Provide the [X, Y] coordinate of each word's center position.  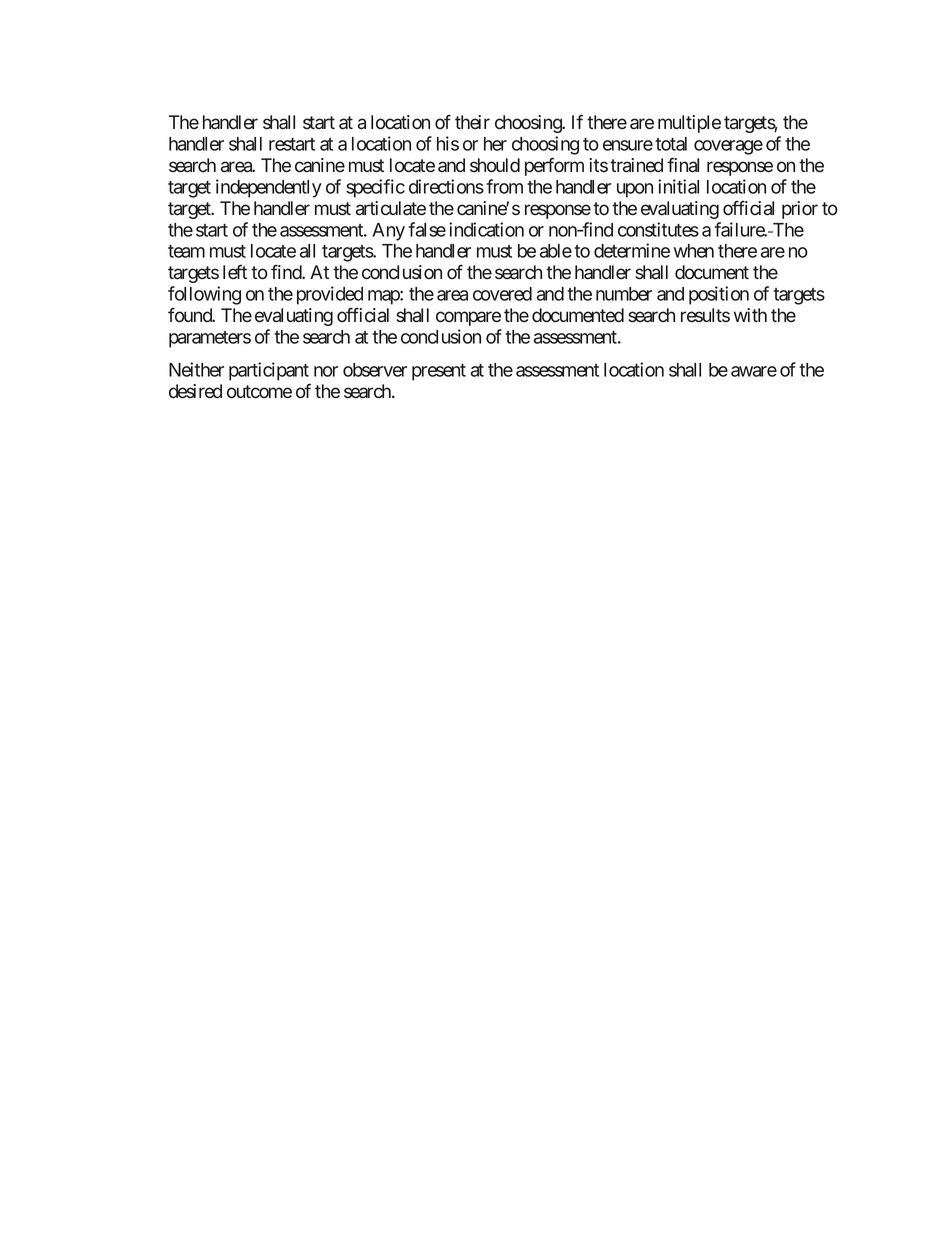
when [694, 251]
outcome [259, 392]
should [495, 165]
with [750, 315]
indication [486, 229]
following [204, 295]
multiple [689, 124]
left [235, 272]
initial [678, 186]
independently [269, 188]
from [504, 186]
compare [468, 318]
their [472, 122]
